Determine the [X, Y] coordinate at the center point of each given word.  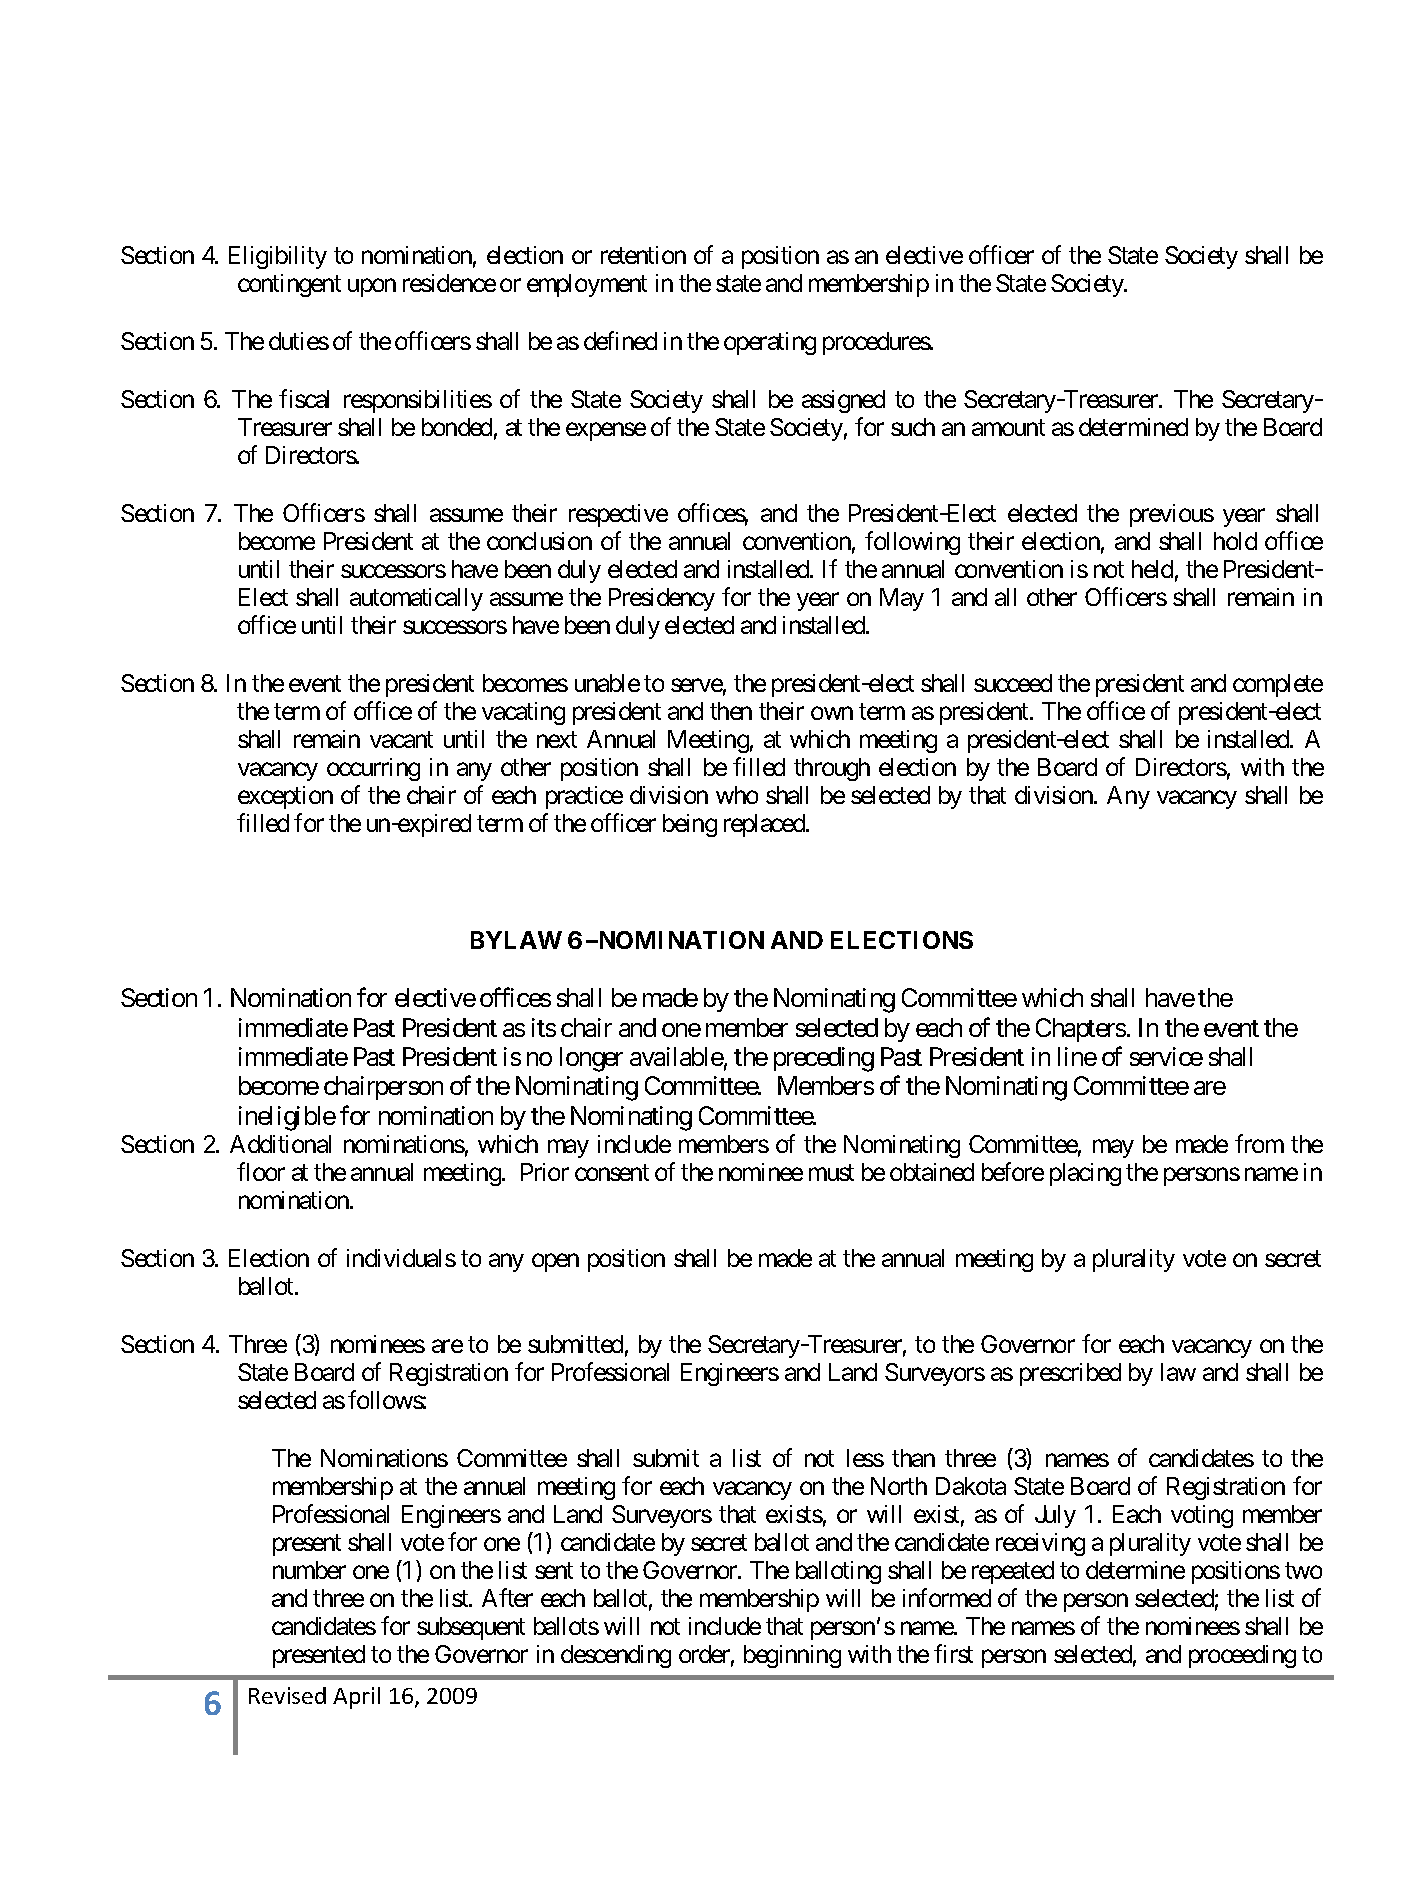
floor [261, 1171]
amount [1008, 428]
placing [1085, 1174]
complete [1278, 685]
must [831, 1173]
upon [372, 288]
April [356, 1698]
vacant [401, 740]
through [832, 769]
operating [770, 343]
